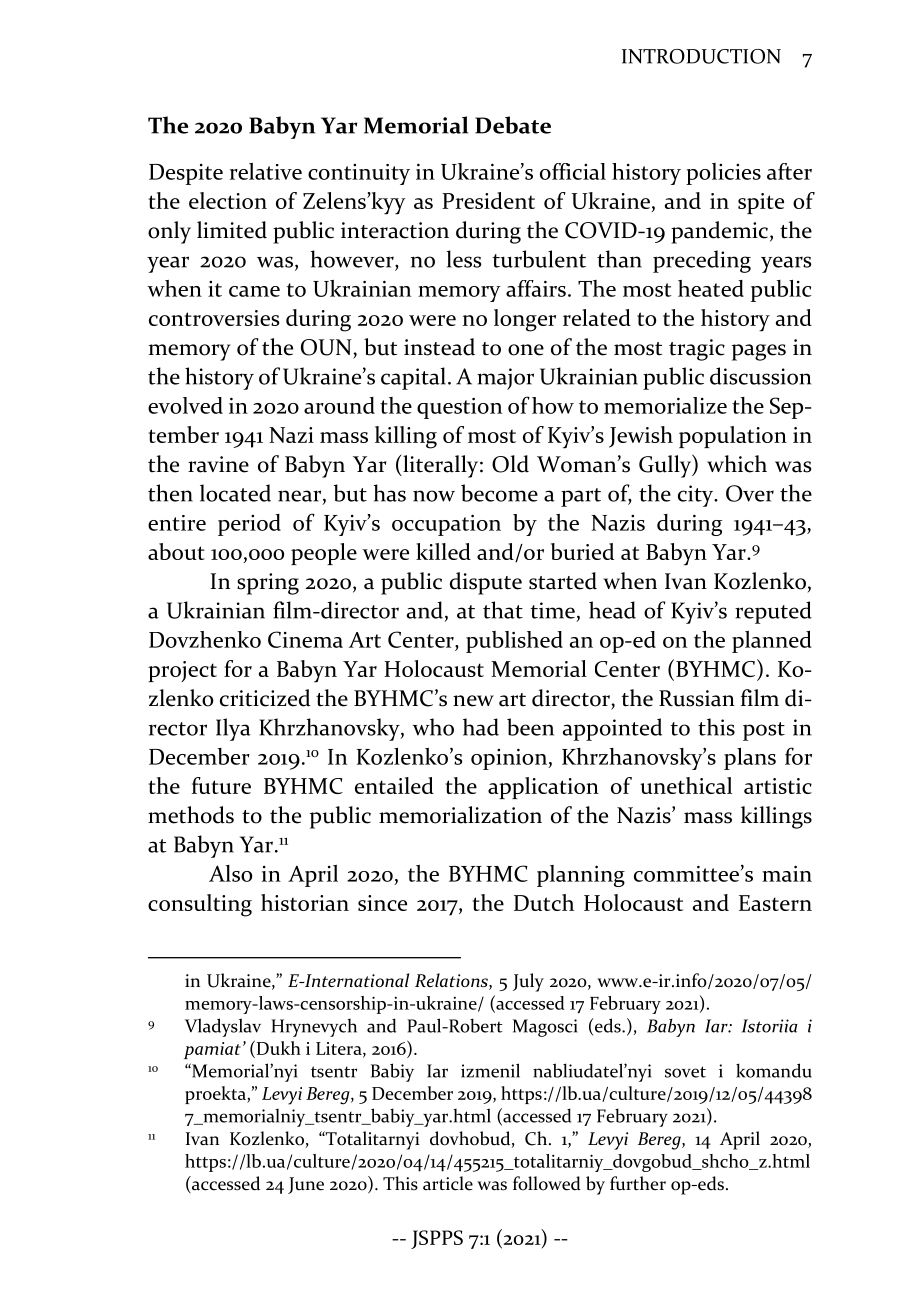  I want to click on tragic, so click(697, 350).
